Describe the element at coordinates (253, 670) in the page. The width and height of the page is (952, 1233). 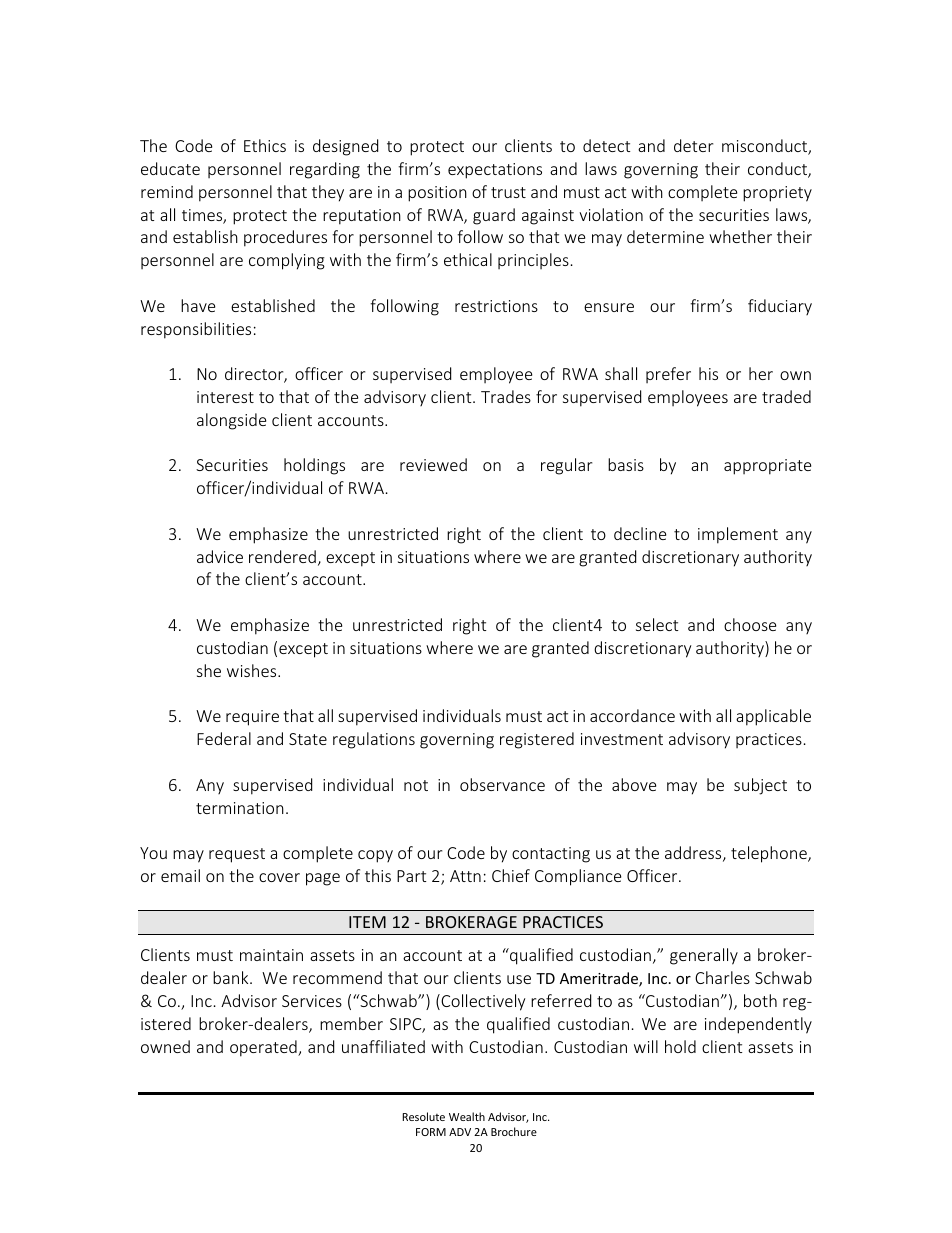
I see `wishes` at that location.
